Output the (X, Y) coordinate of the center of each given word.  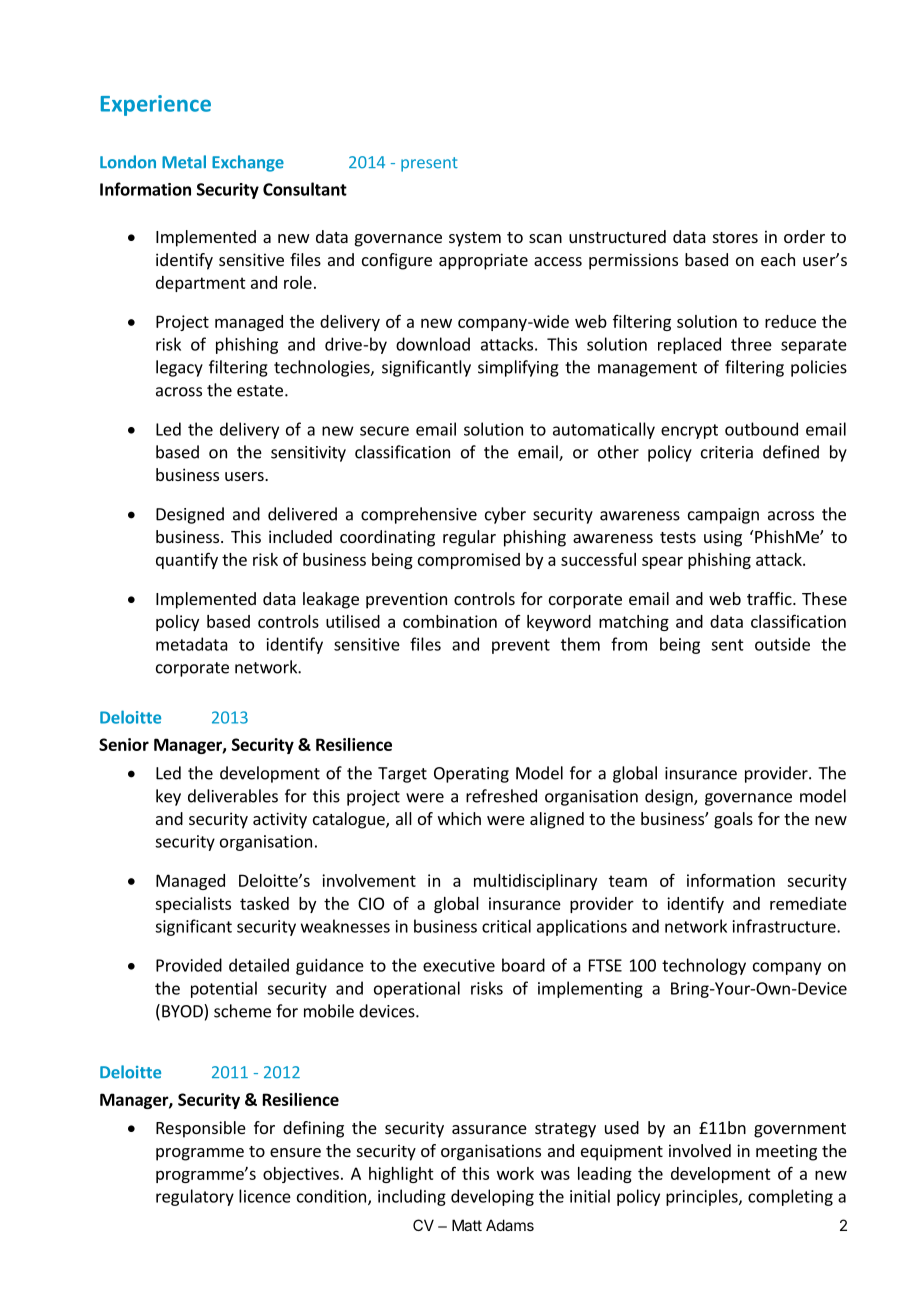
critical (506, 926)
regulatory (195, 1197)
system (475, 239)
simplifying (518, 368)
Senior (124, 744)
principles (703, 1197)
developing (492, 1197)
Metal (184, 162)
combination (450, 621)
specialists (193, 905)
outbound (761, 429)
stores (735, 237)
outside (782, 644)
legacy (179, 368)
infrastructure (785, 926)
